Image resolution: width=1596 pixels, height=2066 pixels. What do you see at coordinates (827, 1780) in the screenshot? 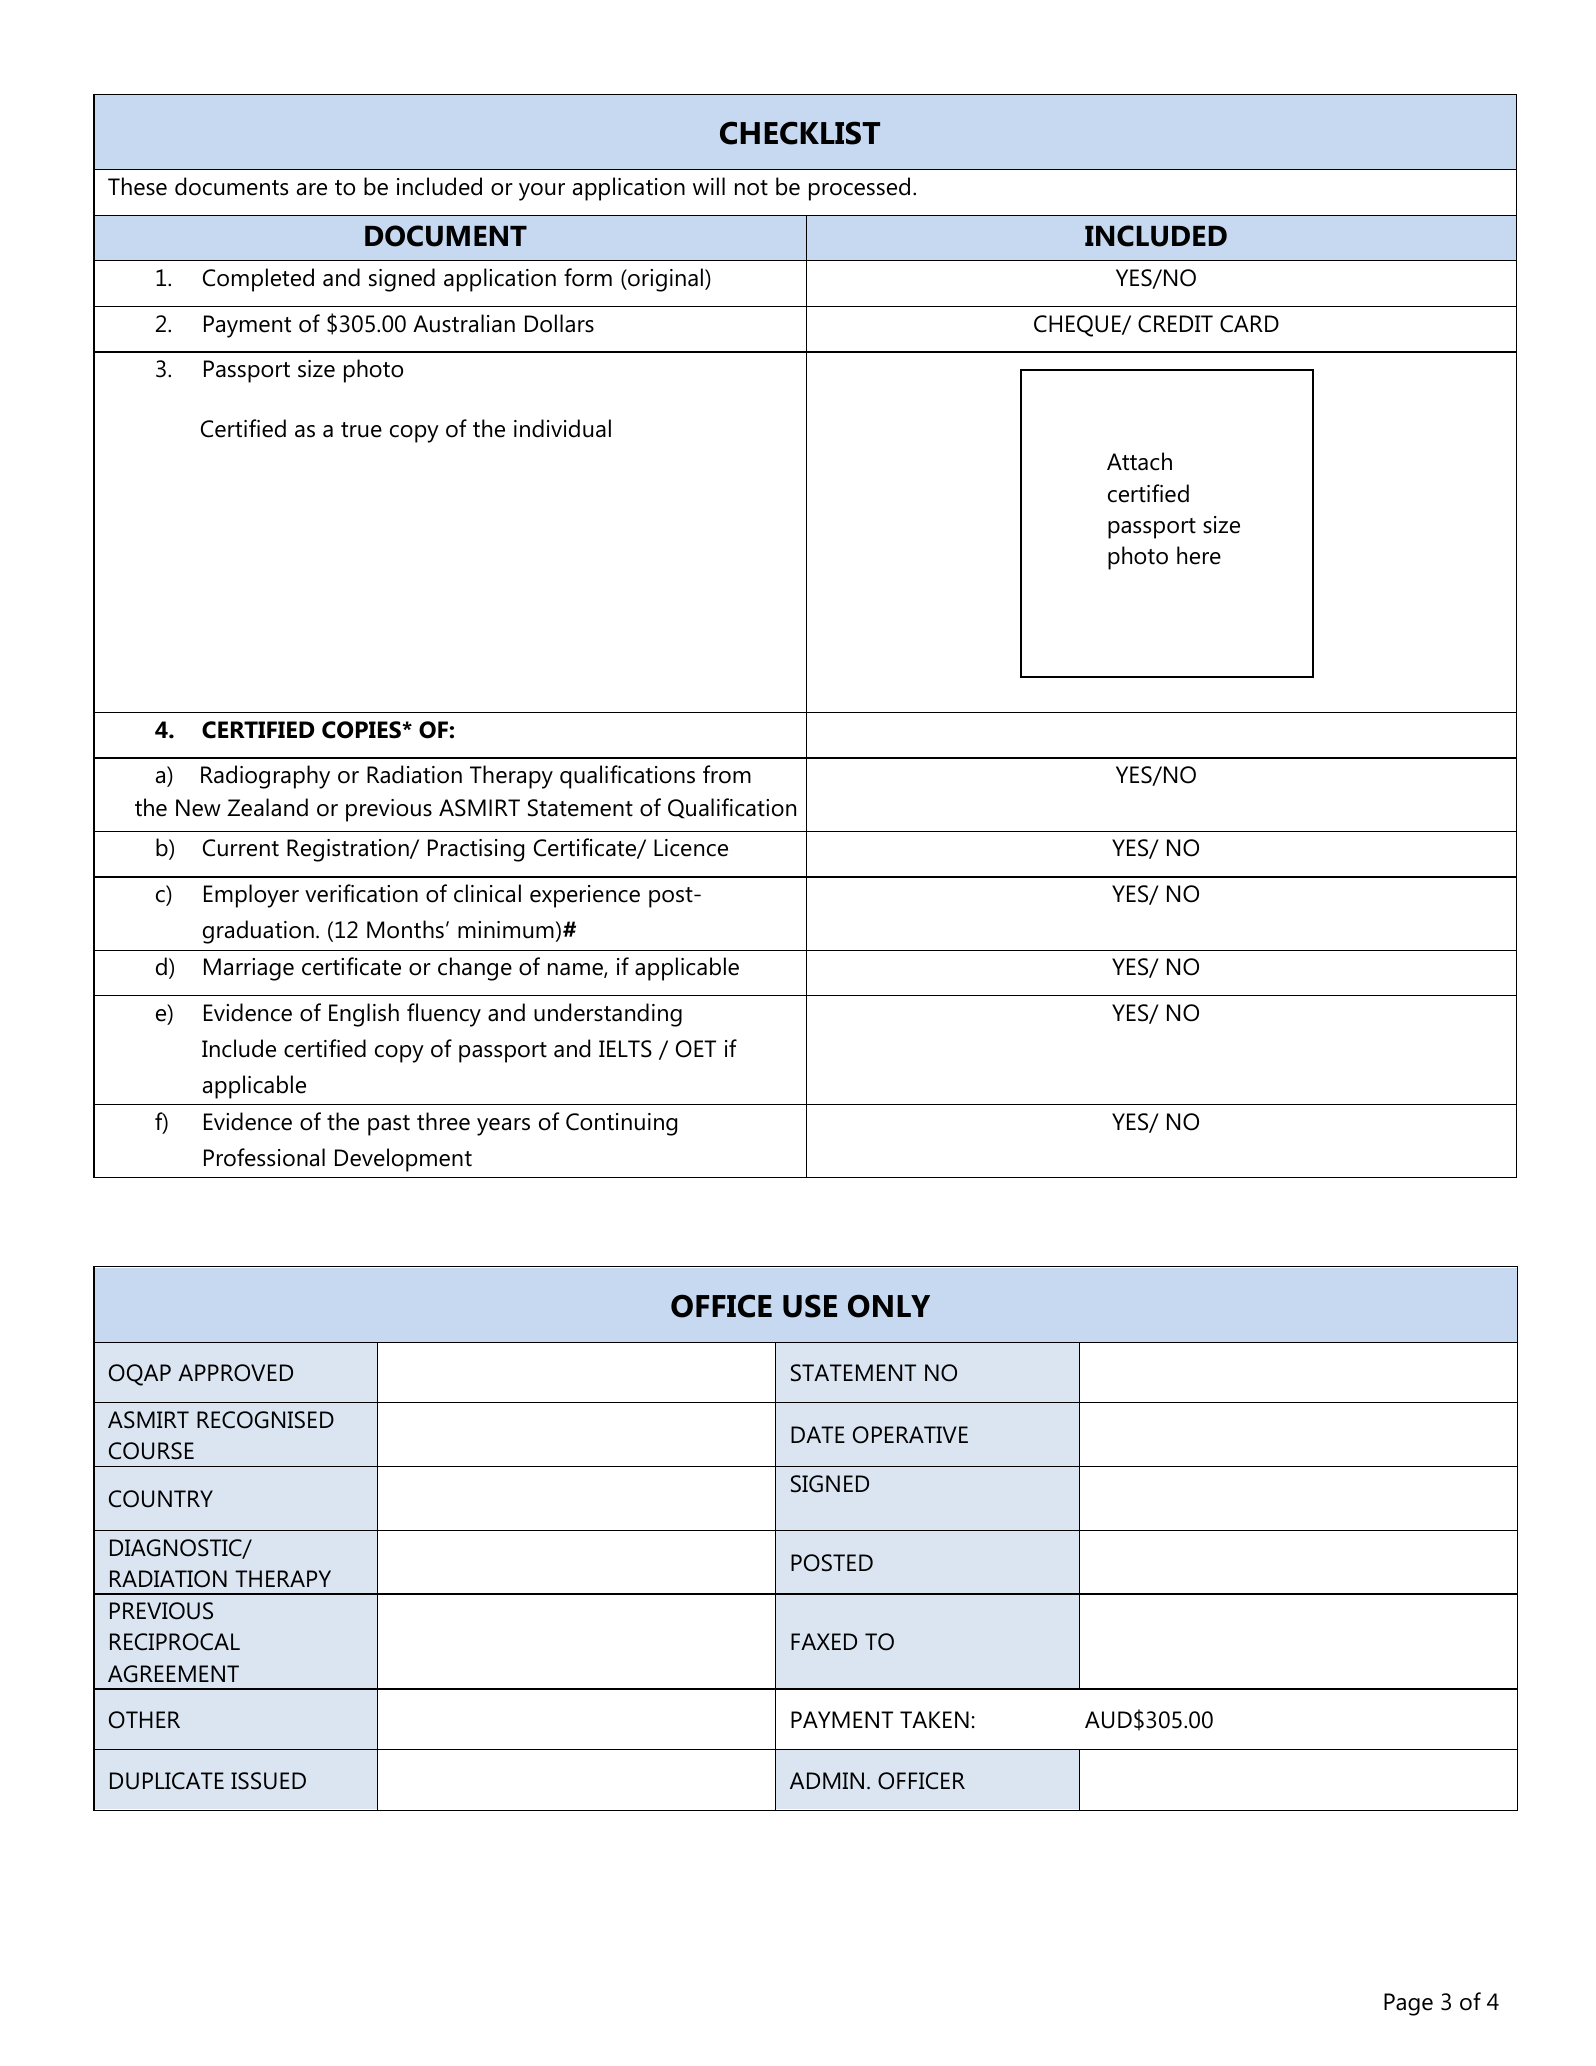
I see `ADMIN` at bounding box center [827, 1780].
